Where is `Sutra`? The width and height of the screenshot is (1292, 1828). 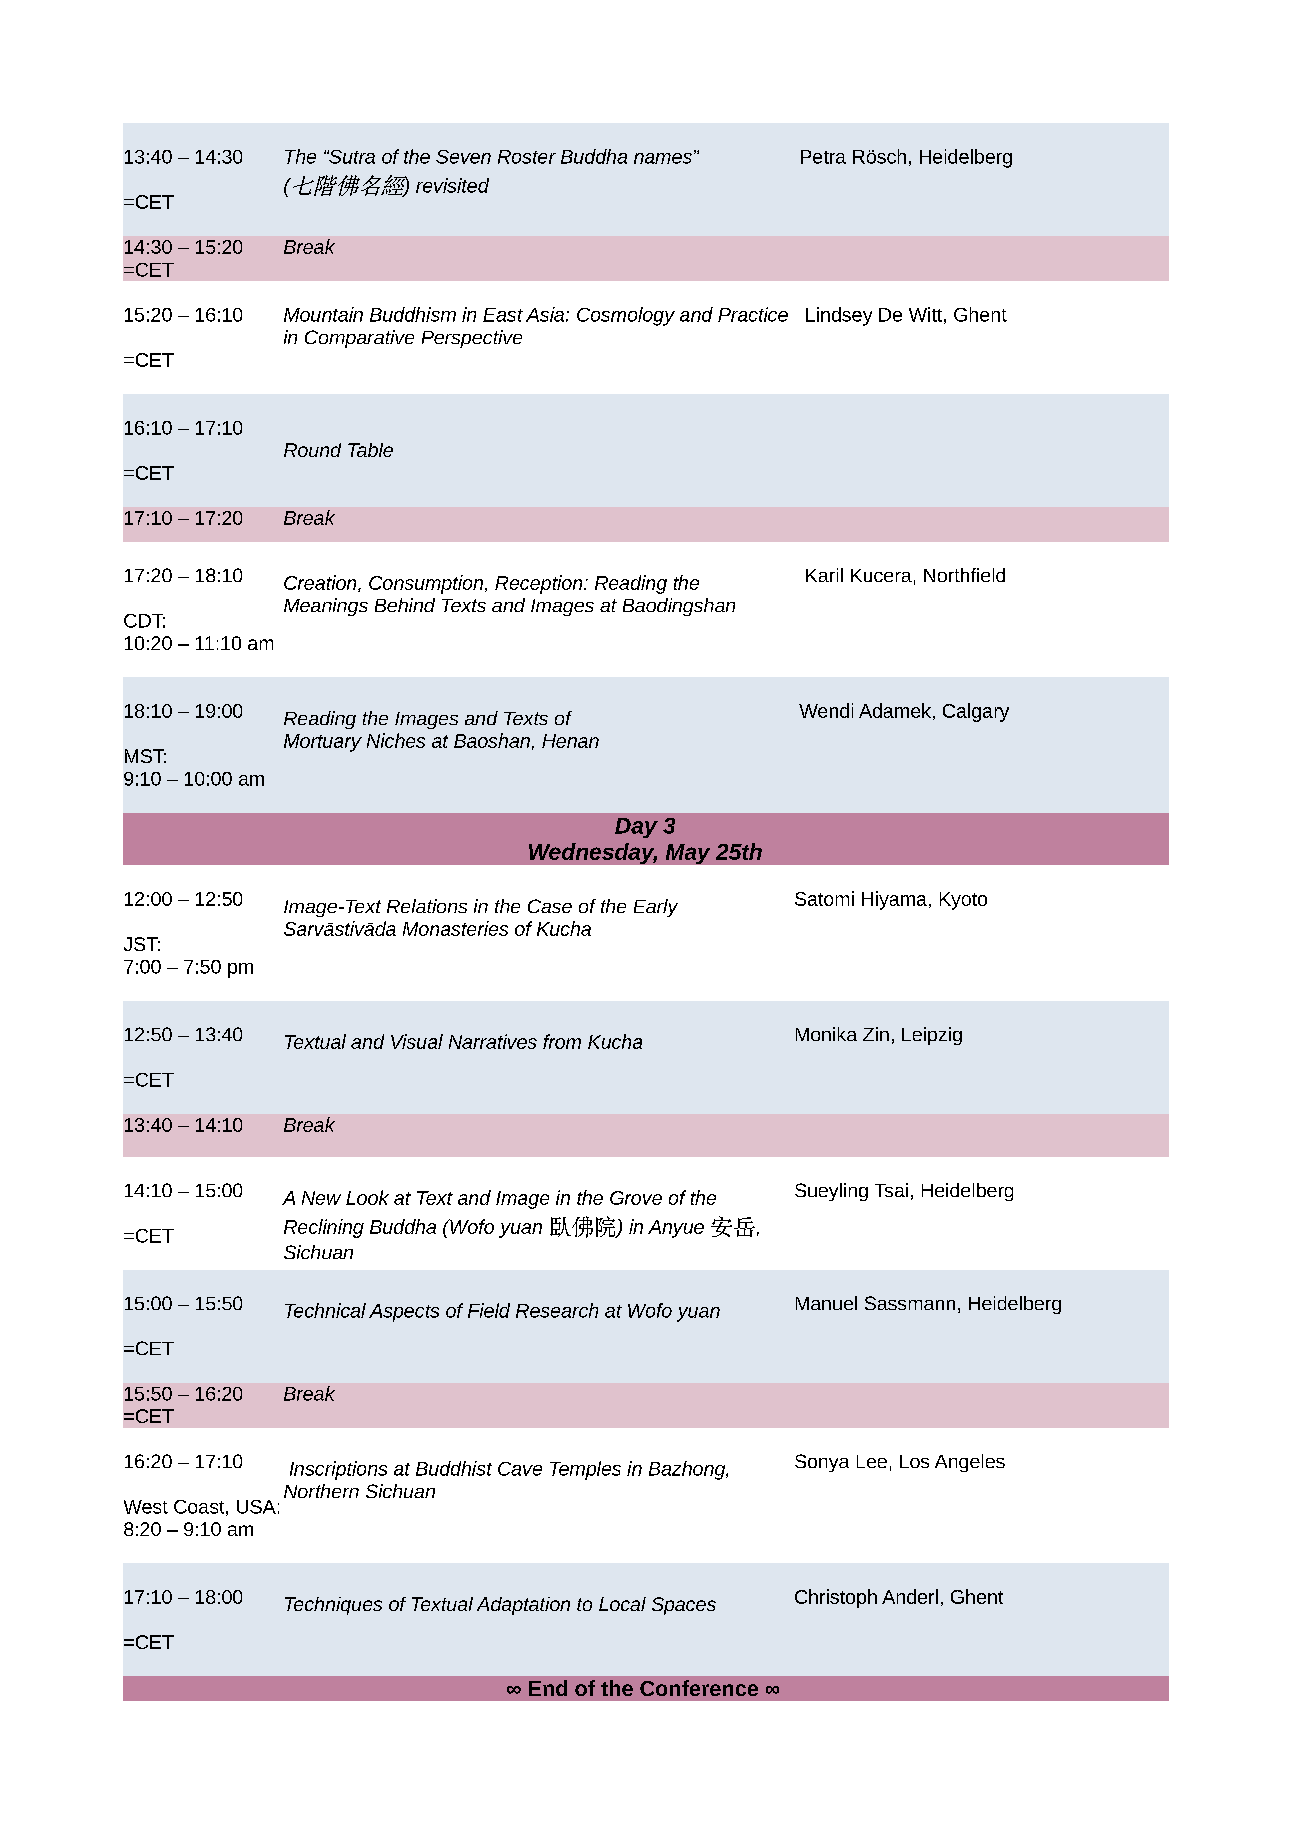
Sutra is located at coordinates (351, 157).
